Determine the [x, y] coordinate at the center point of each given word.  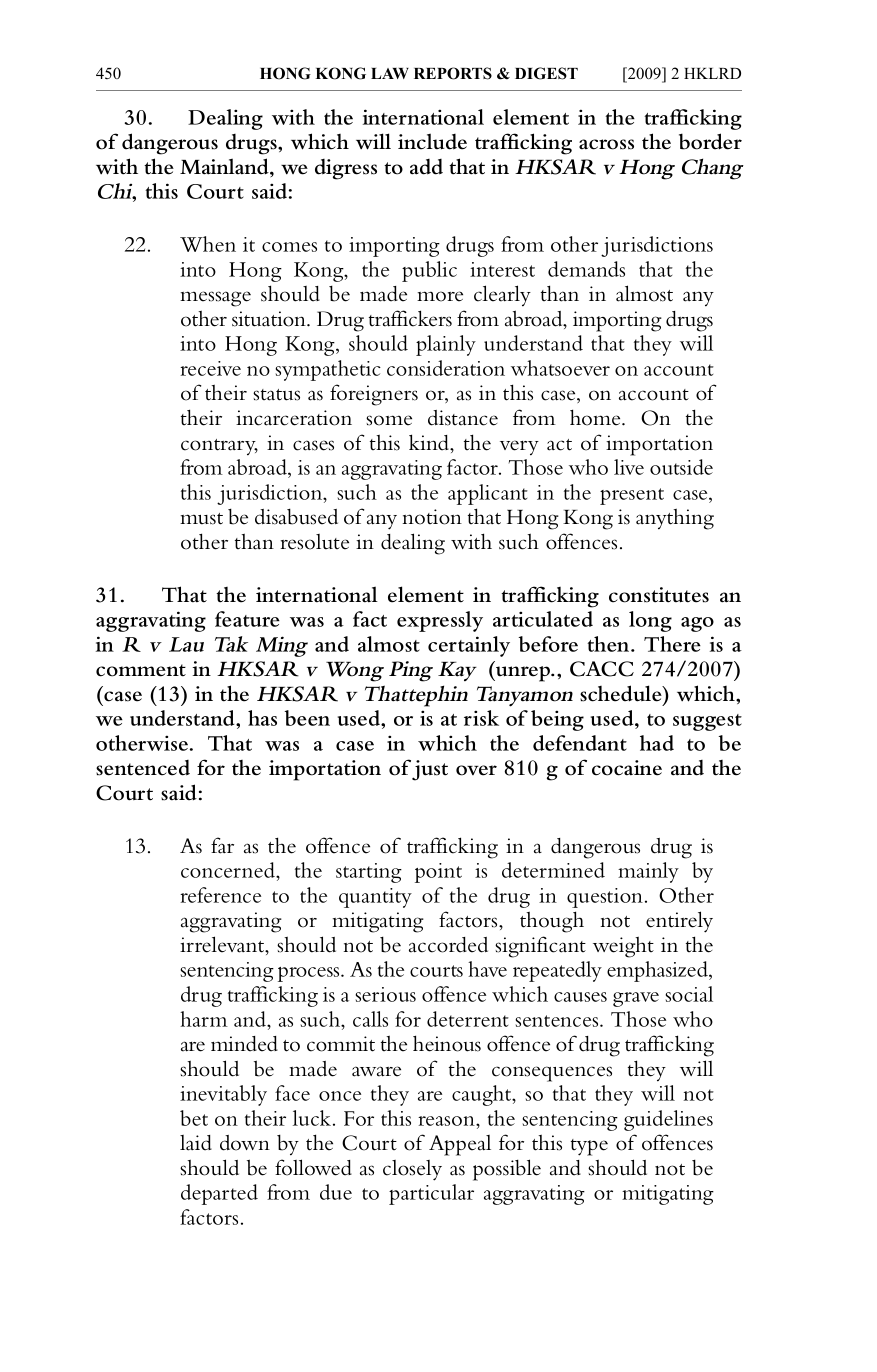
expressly [440, 621]
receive [210, 368]
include [432, 141]
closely [412, 1170]
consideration [446, 368]
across [606, 144]
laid [196, 1143]
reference [220, 895]
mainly [648, 872]
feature [247, 619]
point [438, 873]
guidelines [668, 1120]
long [650, 621]
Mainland [225, 166]
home [596, 417]
